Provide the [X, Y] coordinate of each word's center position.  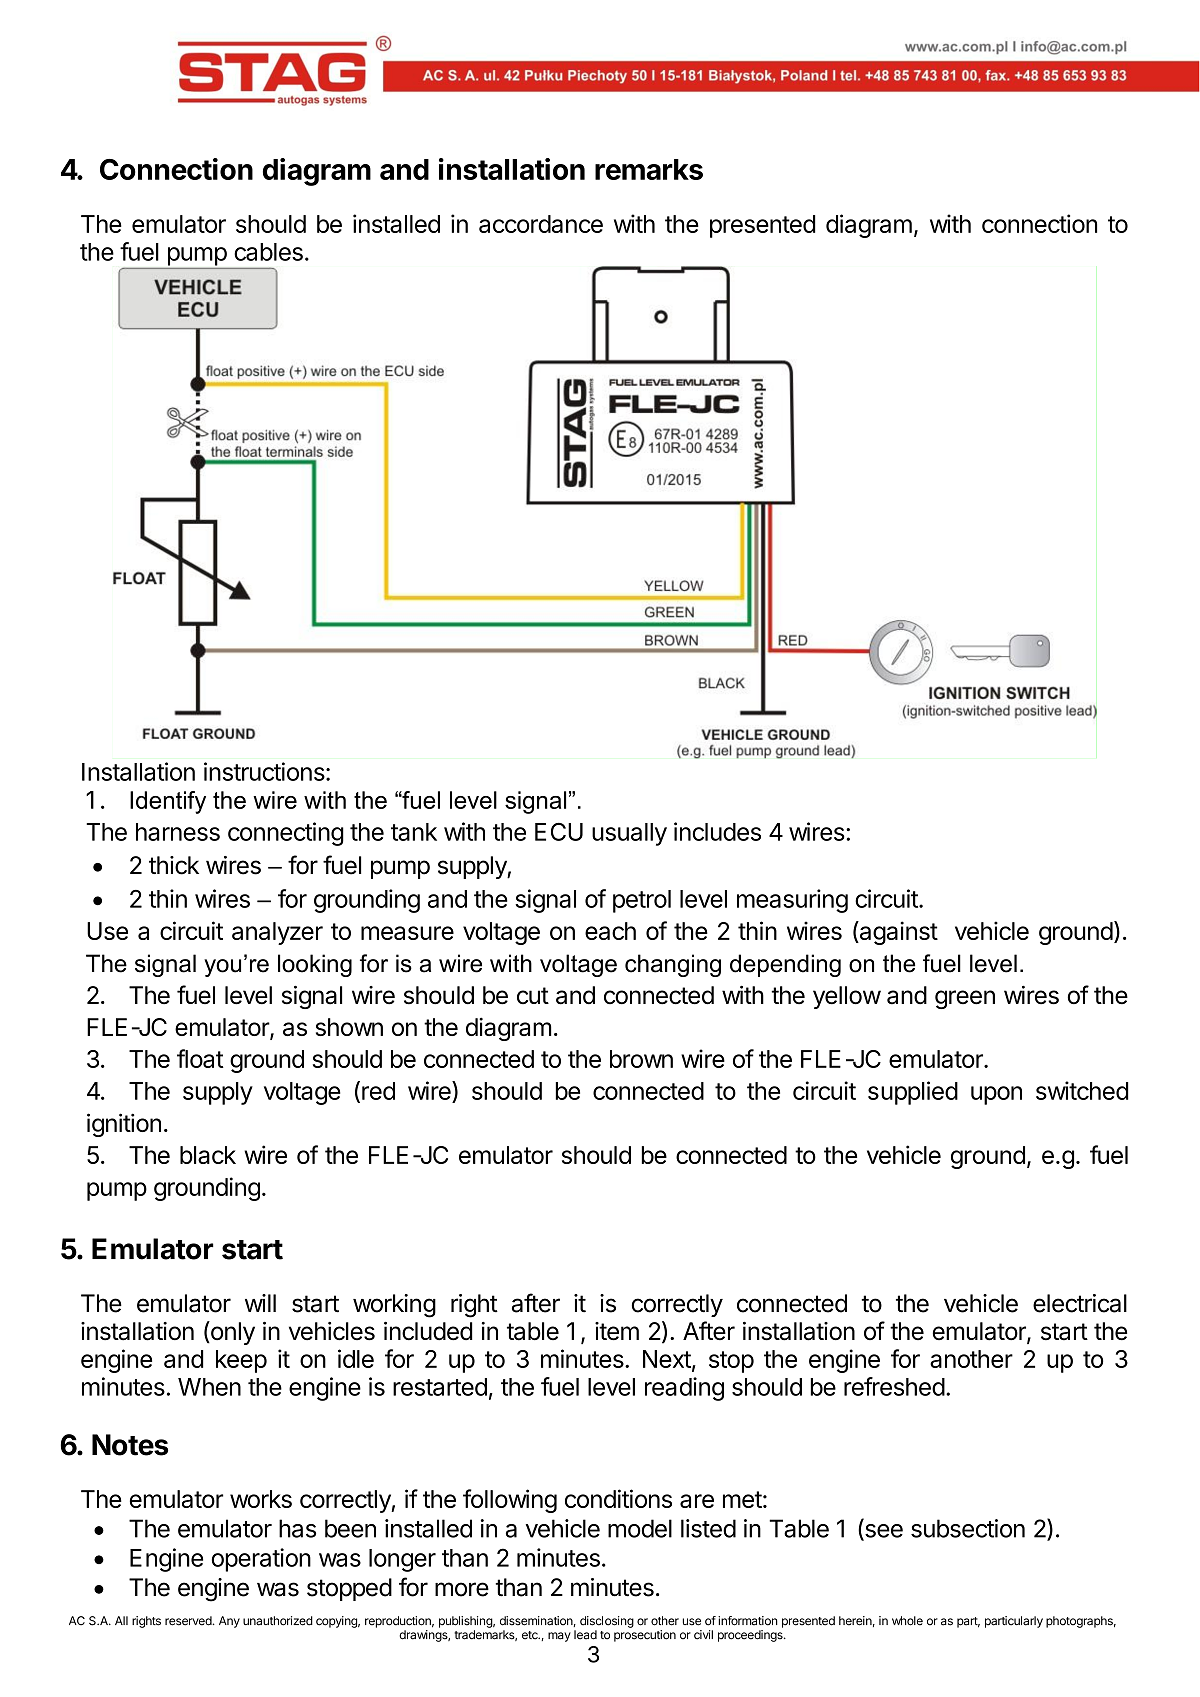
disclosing [607, 1622]
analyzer [277, 933]
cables [268, 252]
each [610, 931]
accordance [541, 224]
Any [229, 1622]
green [965, 999]
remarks [649, 169]
